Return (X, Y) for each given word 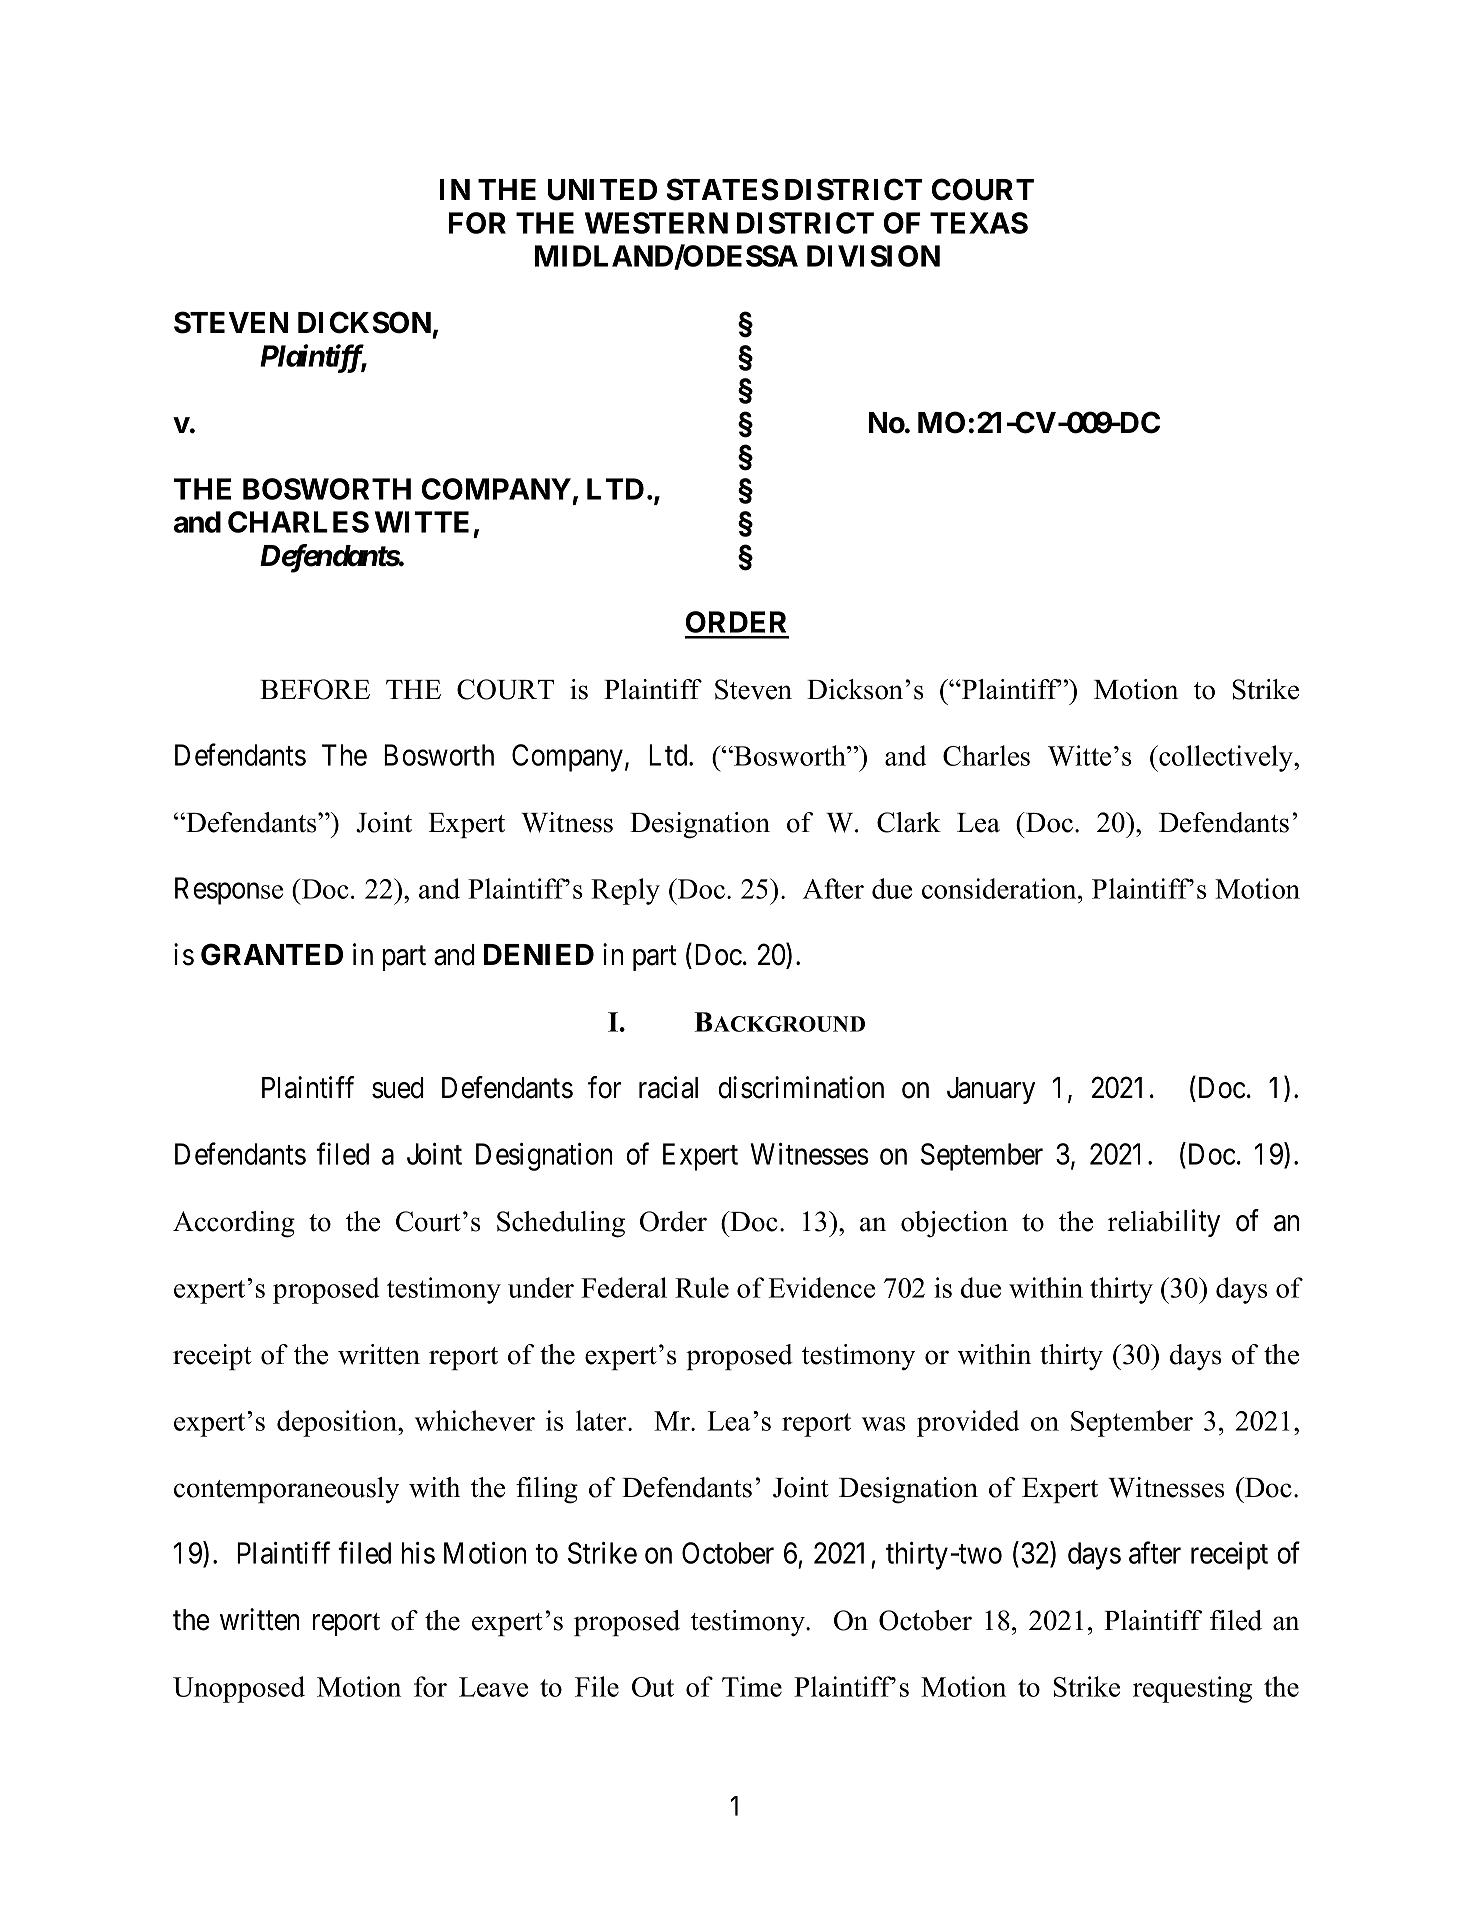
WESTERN (656, 223)
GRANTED (272, 954)
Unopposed (239, 1689)
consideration (1000, 888)
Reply (625, 891)
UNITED (602, 190)
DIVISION (873, 256)
